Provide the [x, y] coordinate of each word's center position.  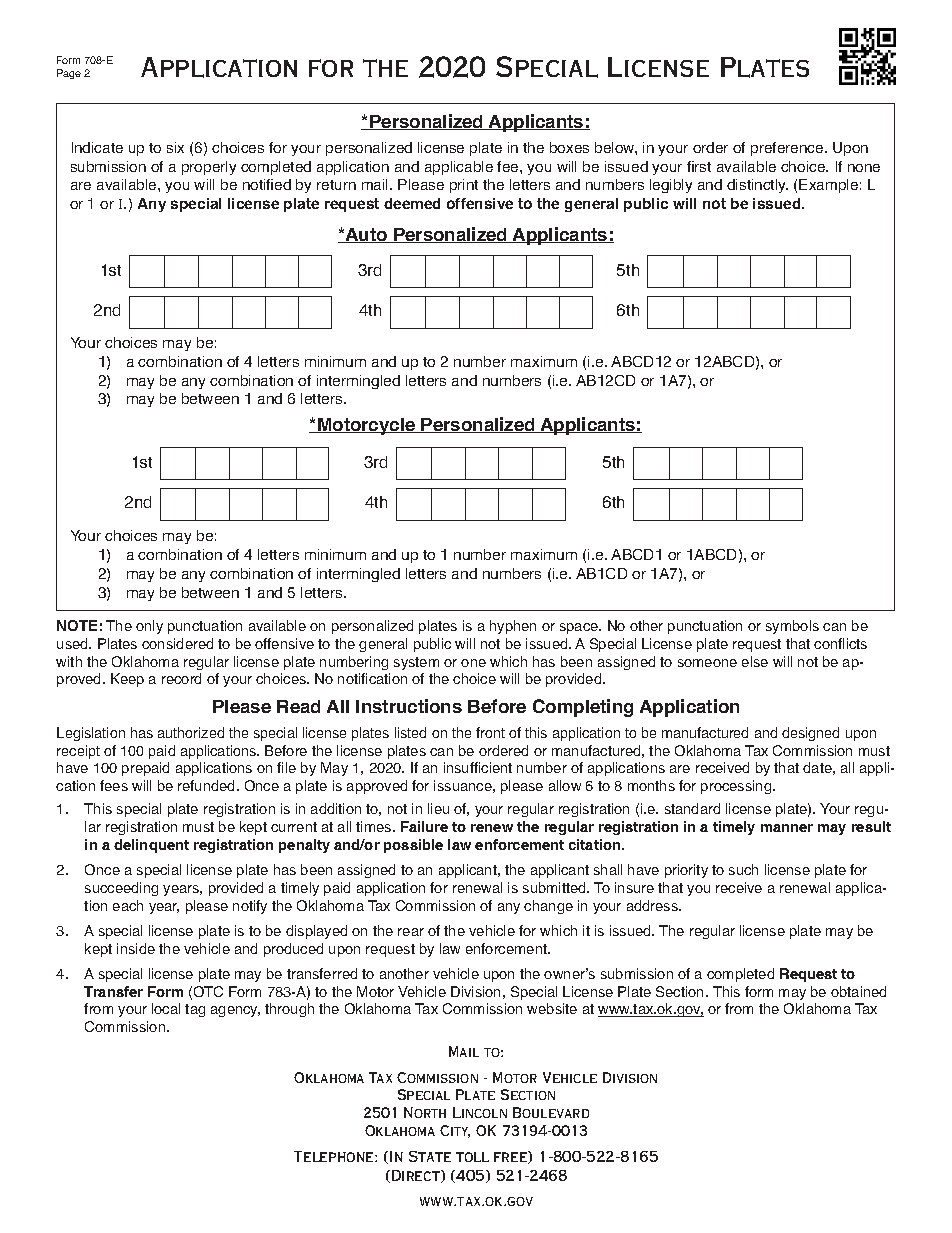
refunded [208, 785]
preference [788, 149]
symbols [792, 627]
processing [737, 787]
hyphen [513, 627]
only [149, 627]
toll [472, 1157]
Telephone [335, 1156]
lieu [438, 808]
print [464, 186]
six [175, 147]
